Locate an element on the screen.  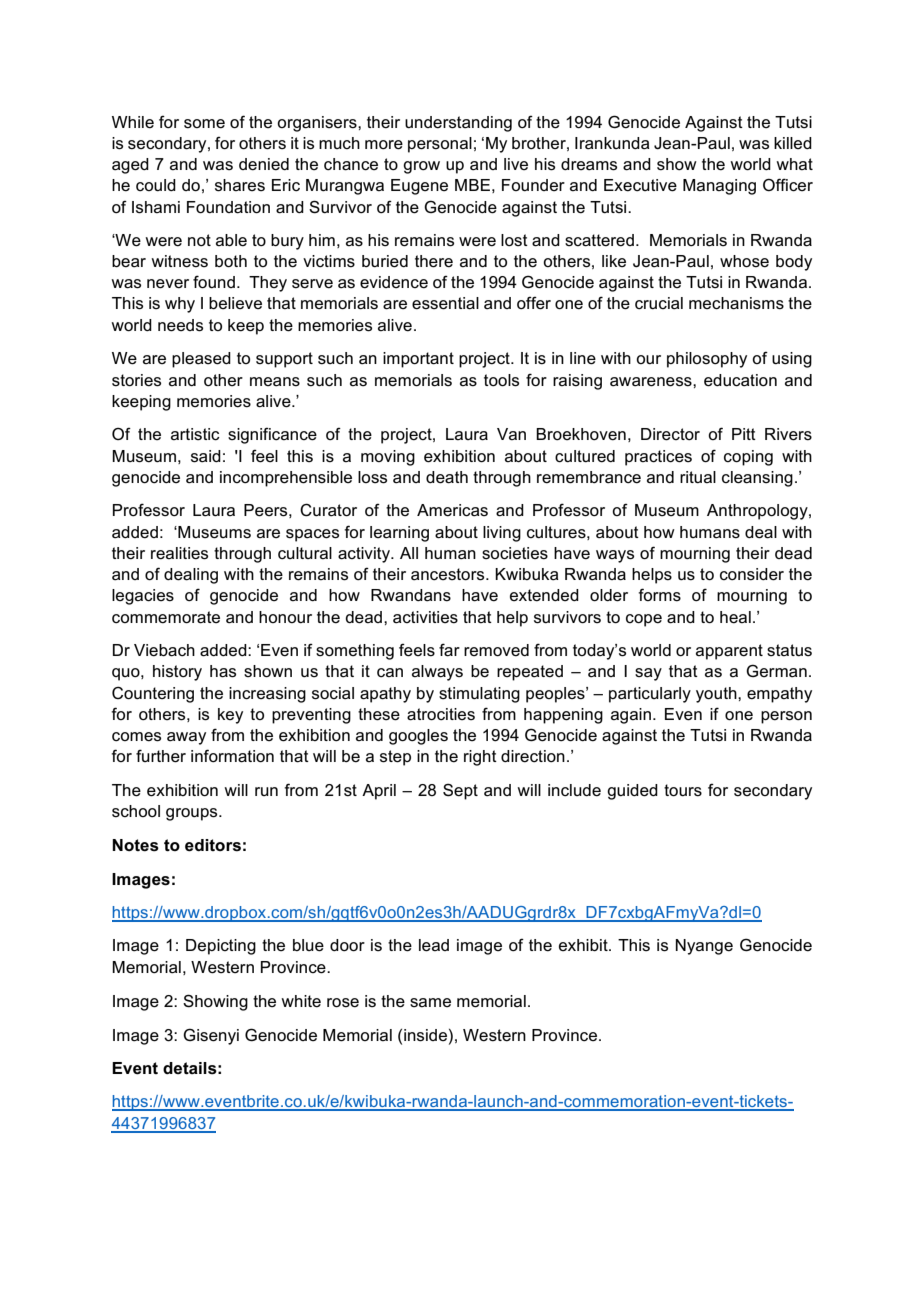
Depicting is located at coordinates (221, 947).
